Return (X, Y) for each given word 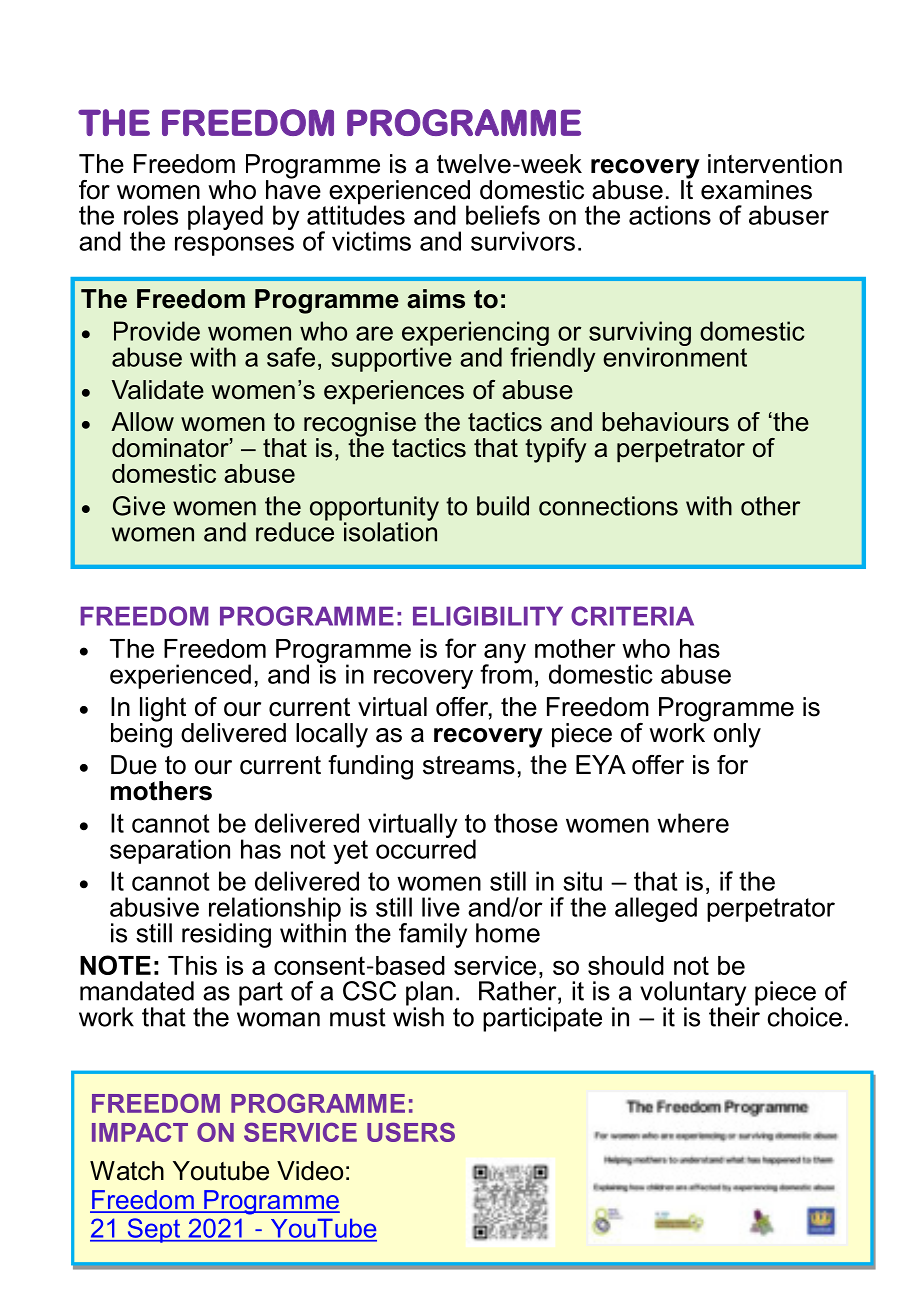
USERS (411, 1132)
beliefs (503, 215)
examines (756, 190)
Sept (154, 1230)
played (225, 217)
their (734, 1016)
